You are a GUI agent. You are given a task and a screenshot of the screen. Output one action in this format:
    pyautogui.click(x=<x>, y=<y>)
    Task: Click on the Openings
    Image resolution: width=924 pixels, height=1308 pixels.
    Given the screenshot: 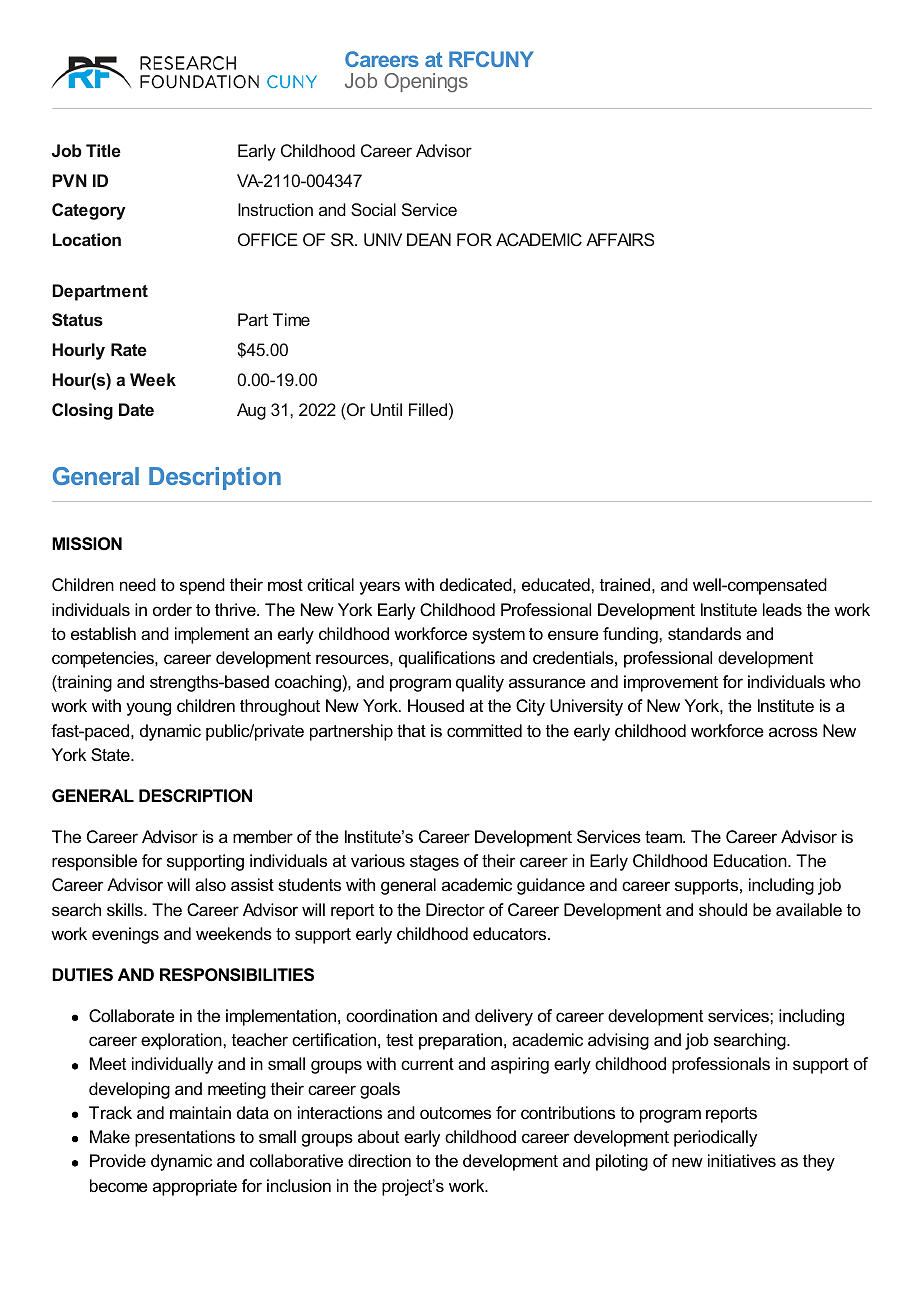 What is the action you would take?
    pyautogui.click(x=426, y=82)
